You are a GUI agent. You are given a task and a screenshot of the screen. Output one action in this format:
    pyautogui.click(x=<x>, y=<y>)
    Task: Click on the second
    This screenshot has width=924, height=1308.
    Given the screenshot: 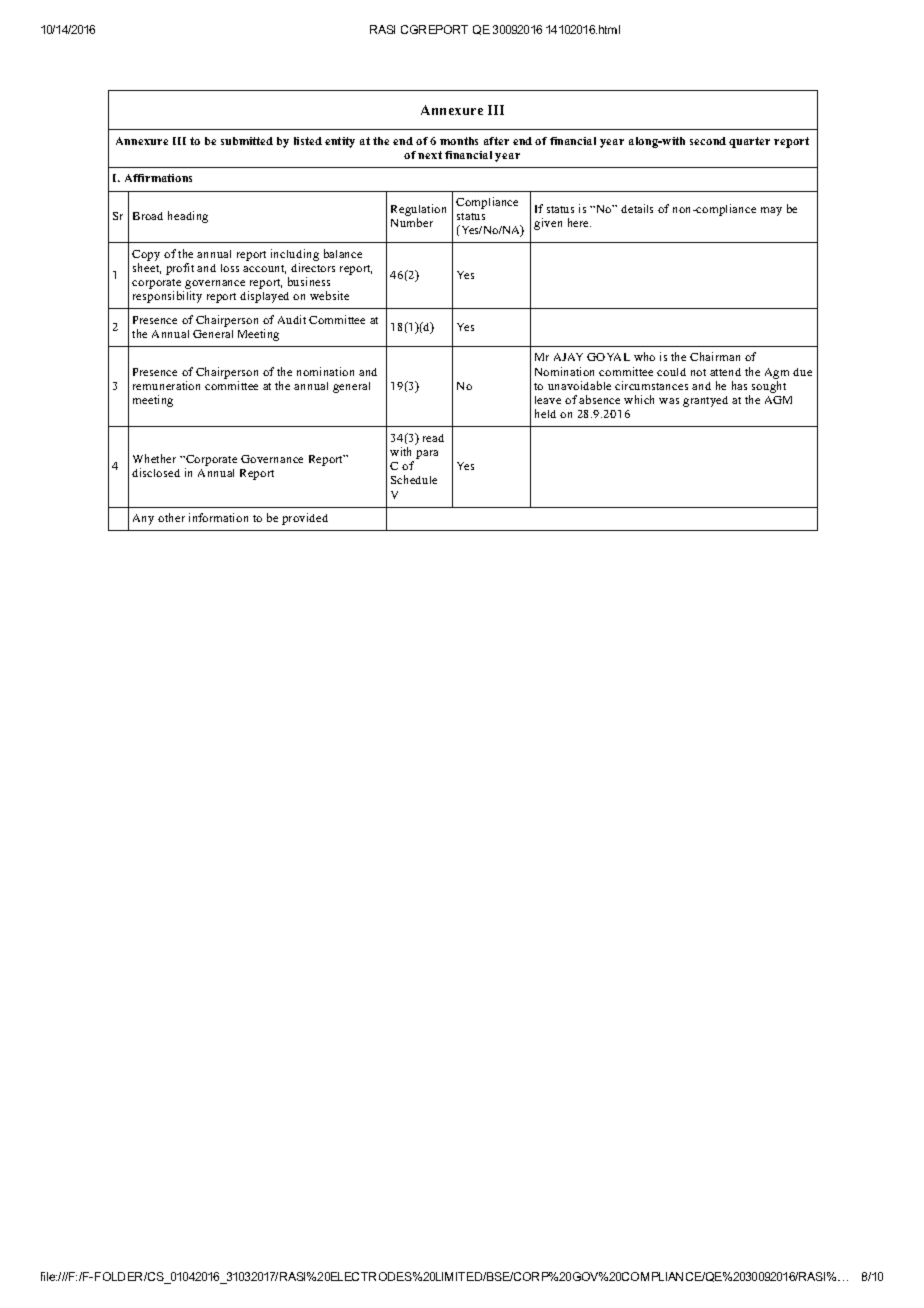 What is the action you would take?
    pyautogui.click(x=708, y=141)
